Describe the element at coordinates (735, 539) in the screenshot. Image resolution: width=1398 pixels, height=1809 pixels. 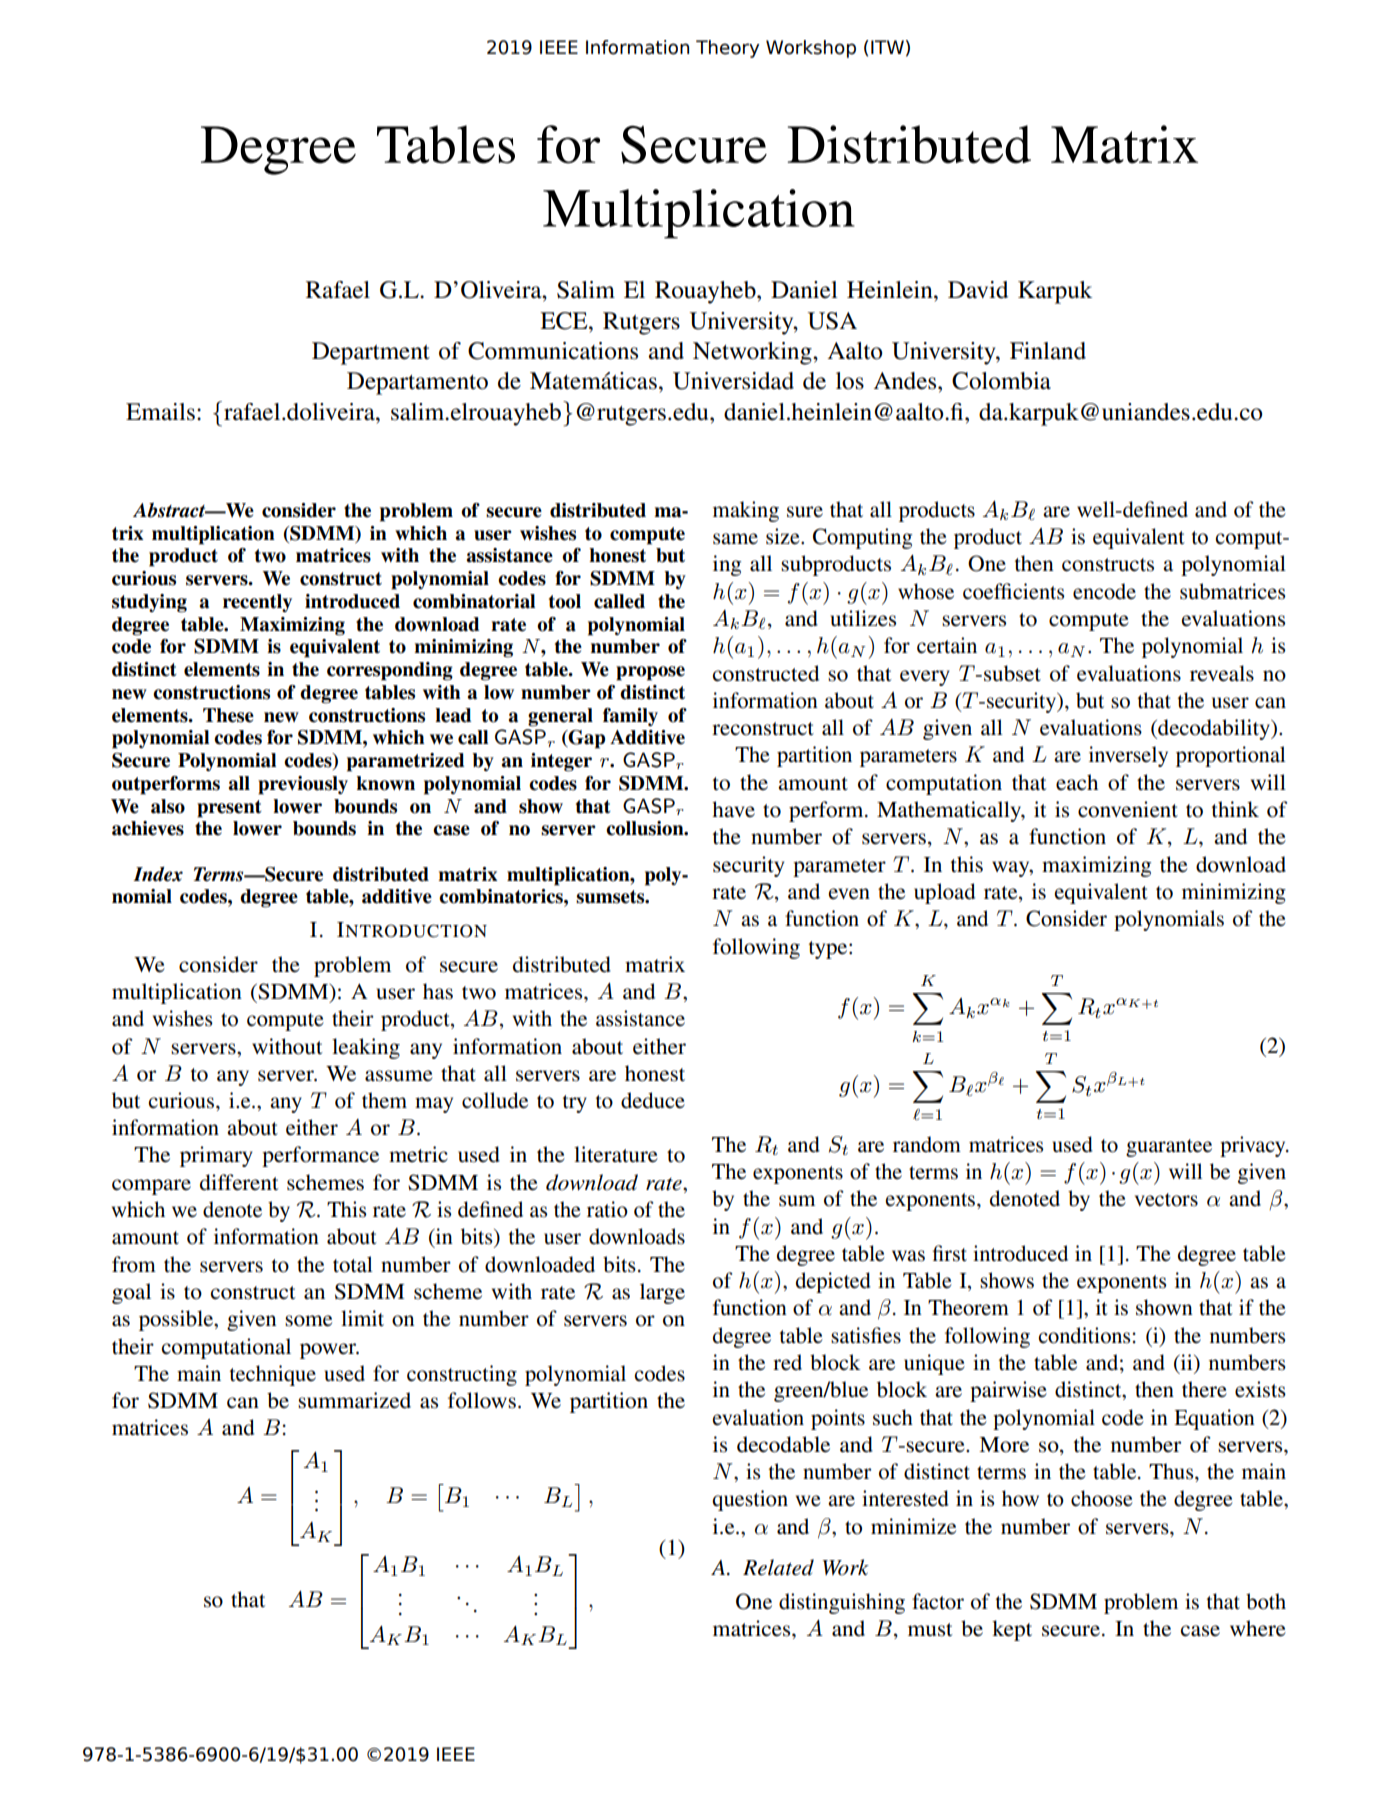
I see `same` at that location.
